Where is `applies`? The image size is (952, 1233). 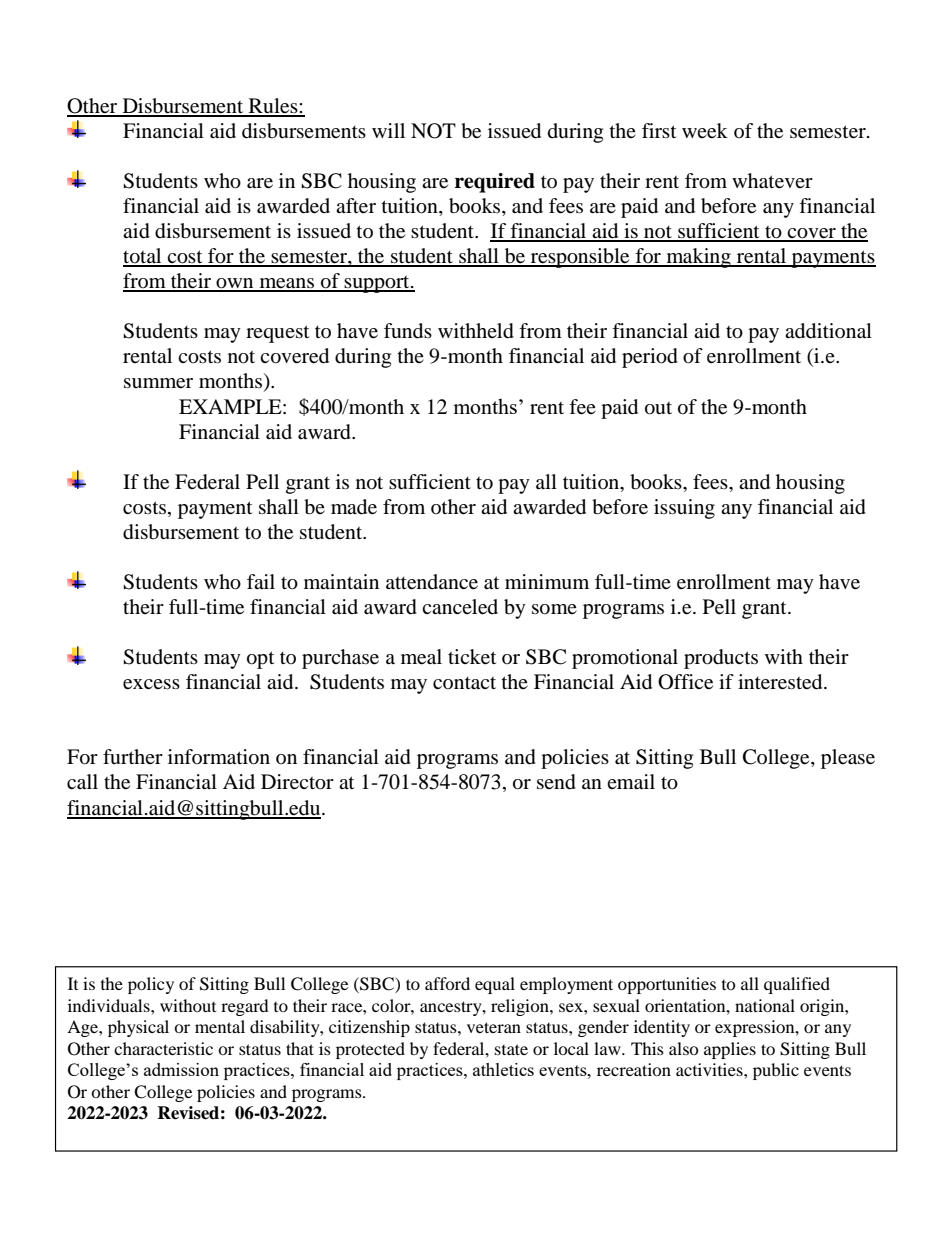 applies is located at coordinates (730, 1050).
